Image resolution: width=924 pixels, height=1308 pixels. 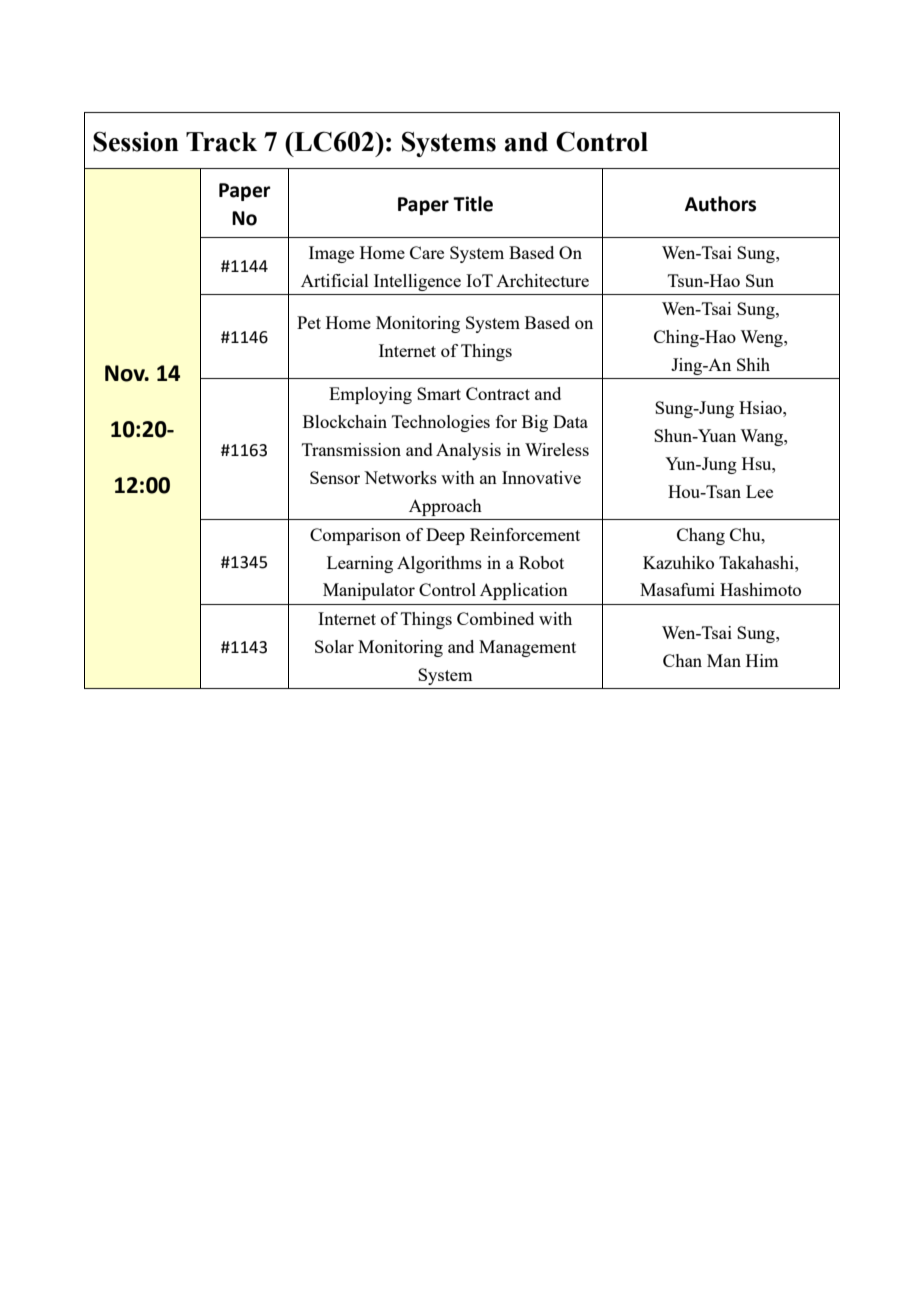 I want to click on Hashimoto, so click(x=760, y=589).
